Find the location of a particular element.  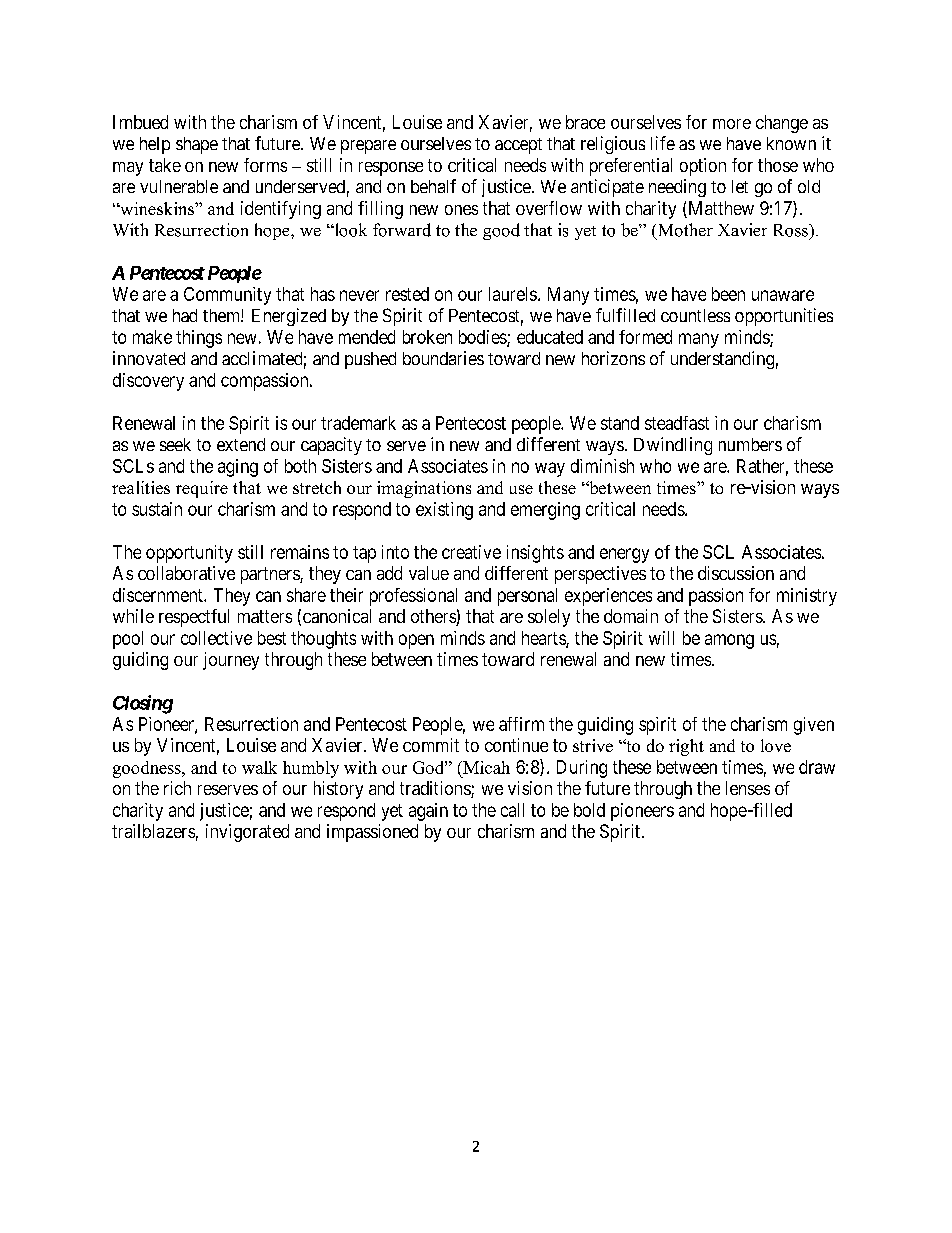

imaginations is located at coordinates (424, 489).
